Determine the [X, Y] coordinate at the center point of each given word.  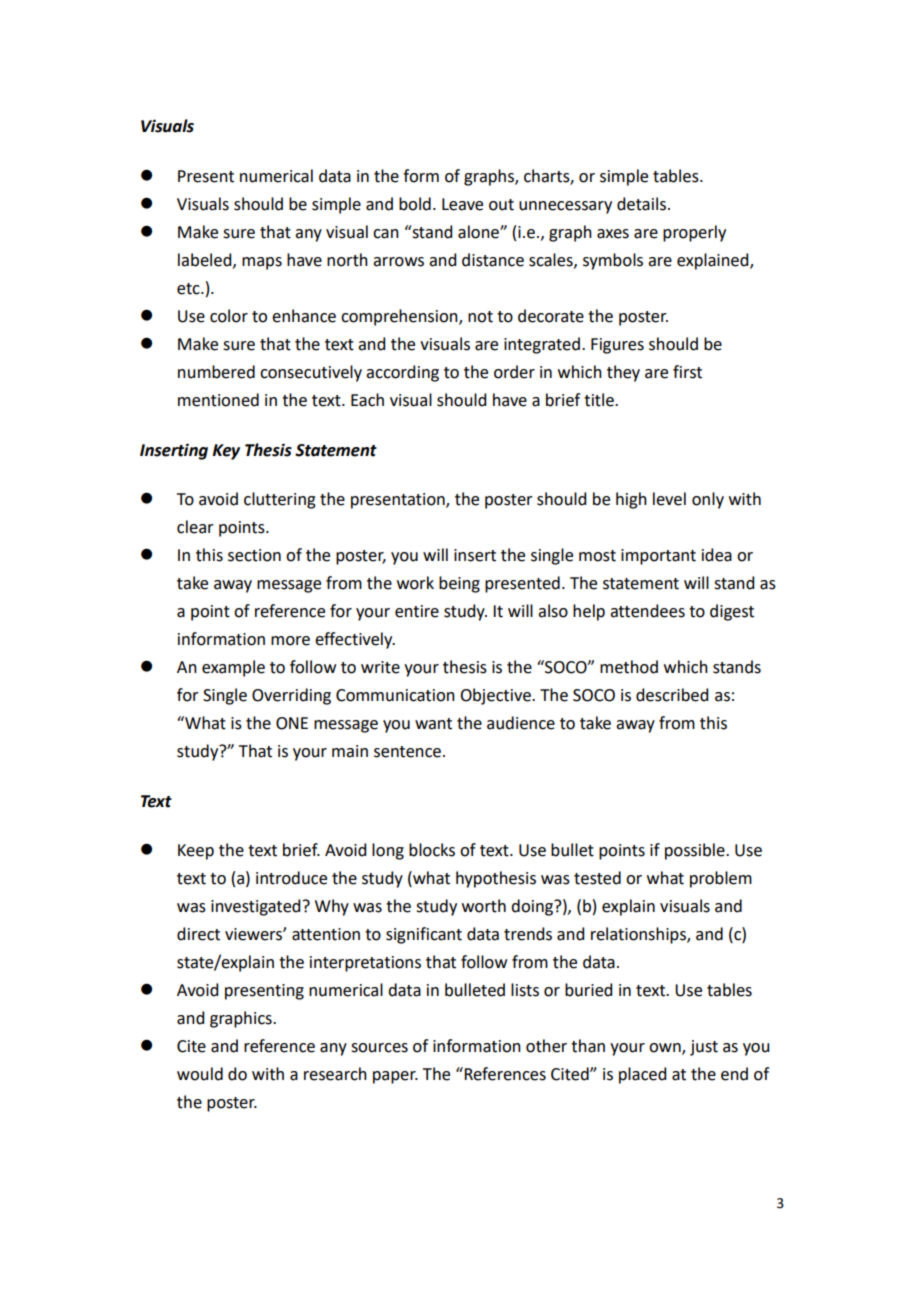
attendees [647, 611]
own [666, 1049]
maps [262, 263]
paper [395, 1077]
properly [694, 233]
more [290, 641]
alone [479, 232]
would [200, 1074]
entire [417, 611]
